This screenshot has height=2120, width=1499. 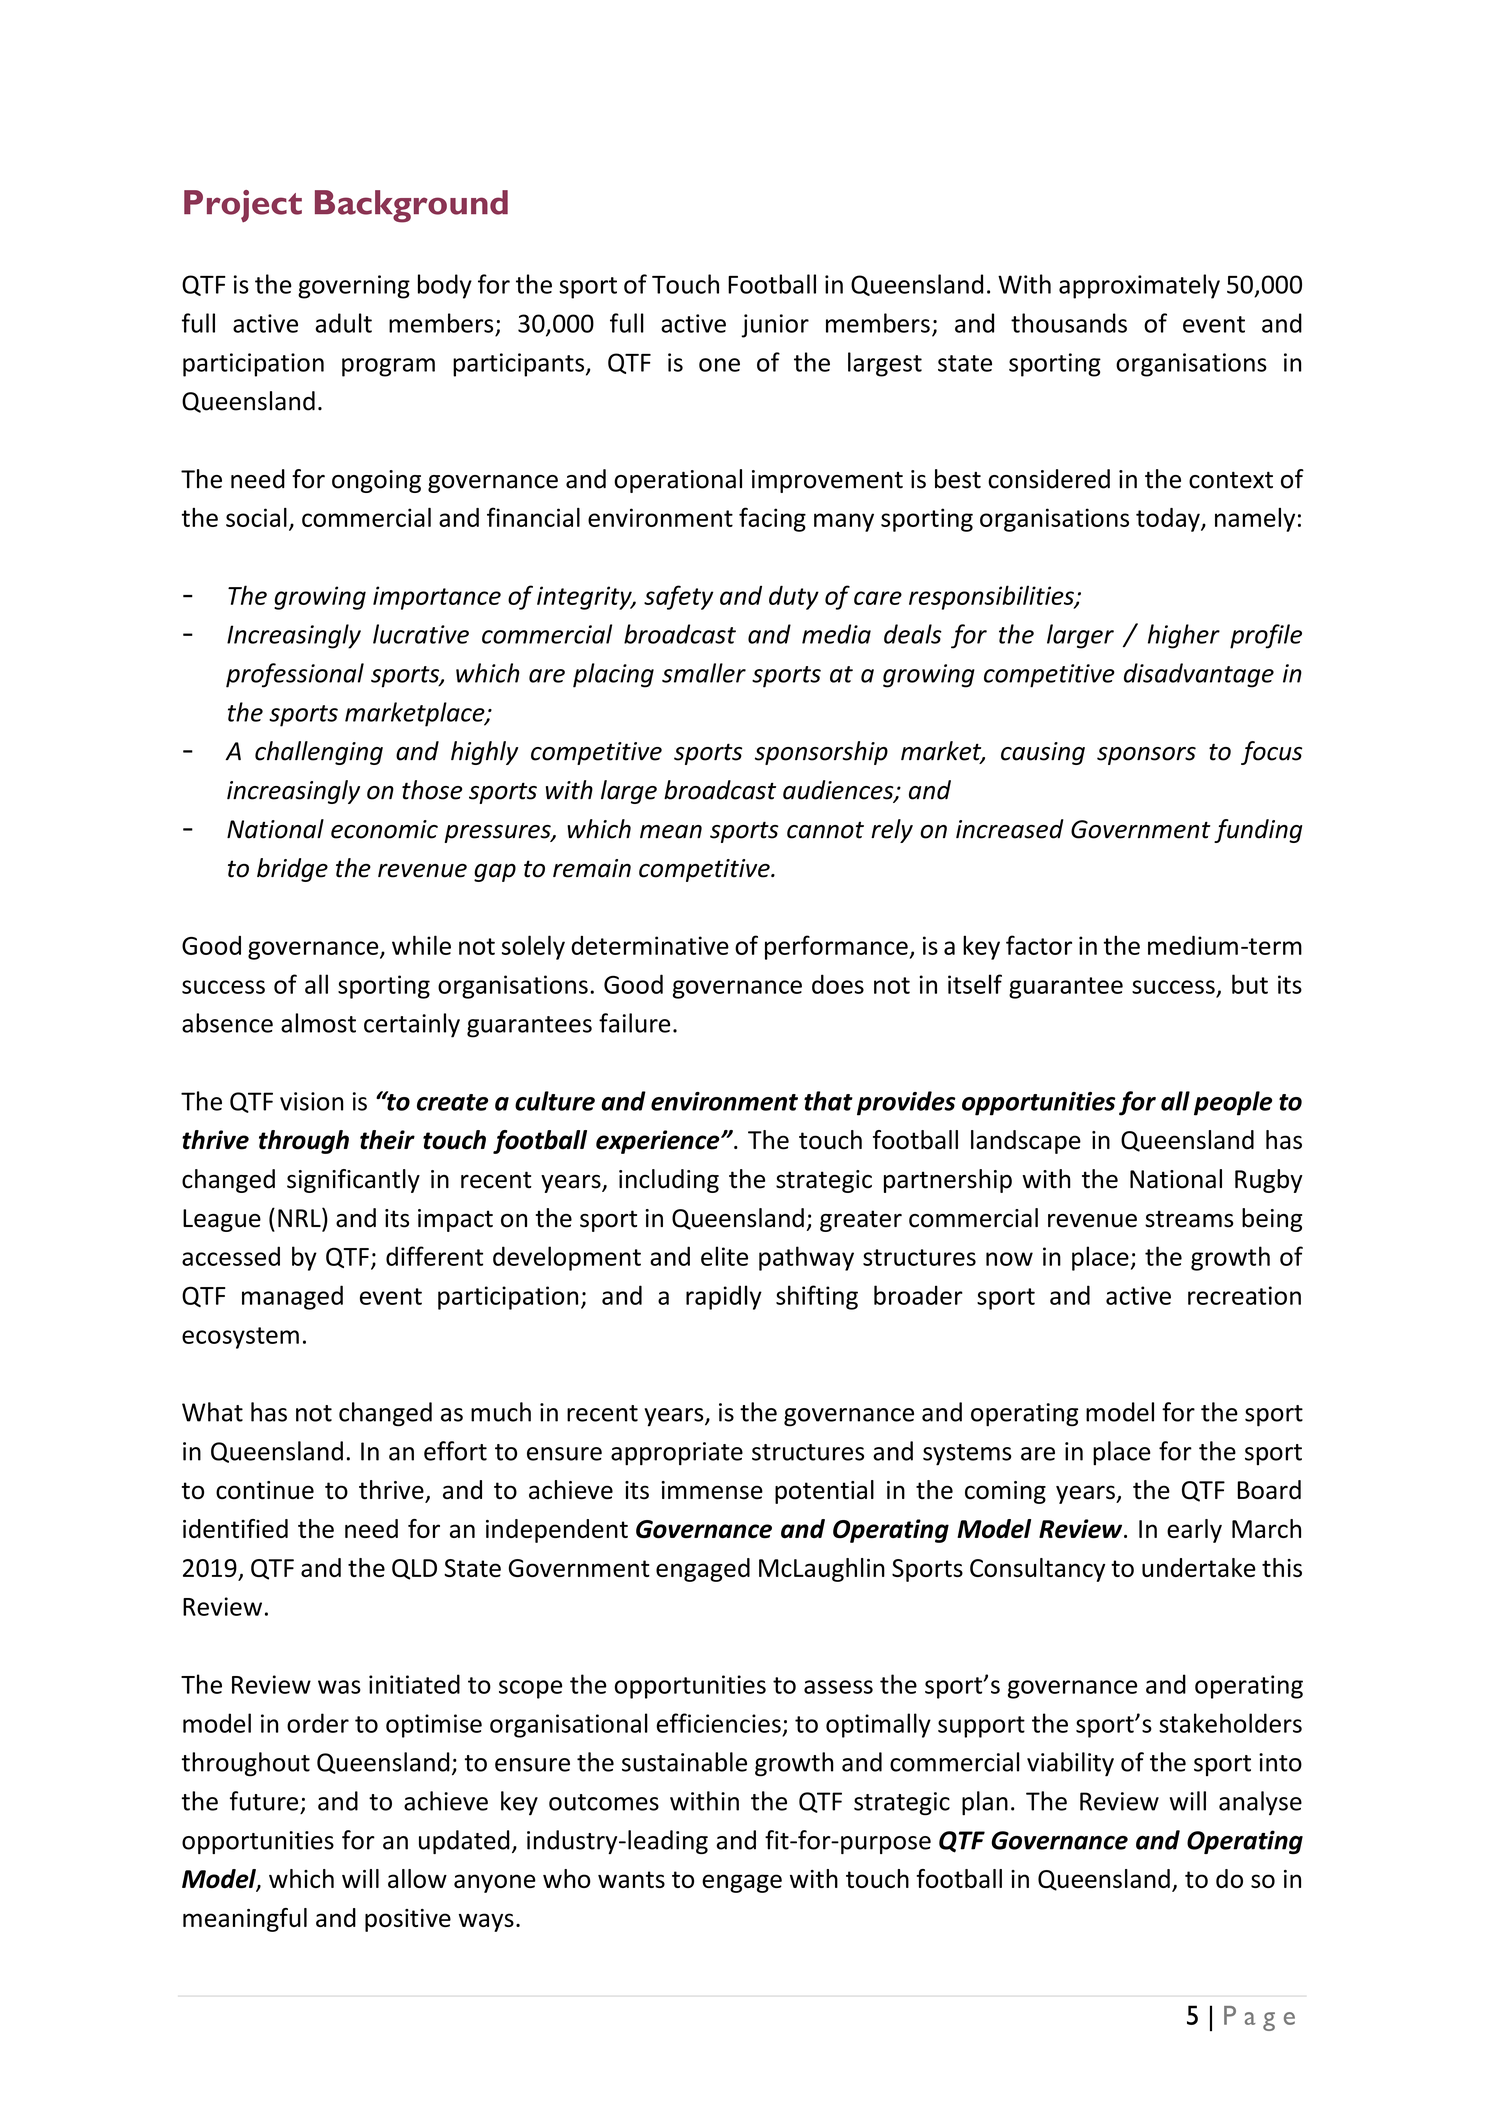 What do you see at coordinates (417, 1878) in the screenshot?
I see `allow` at bounding box center [417, 1878].
